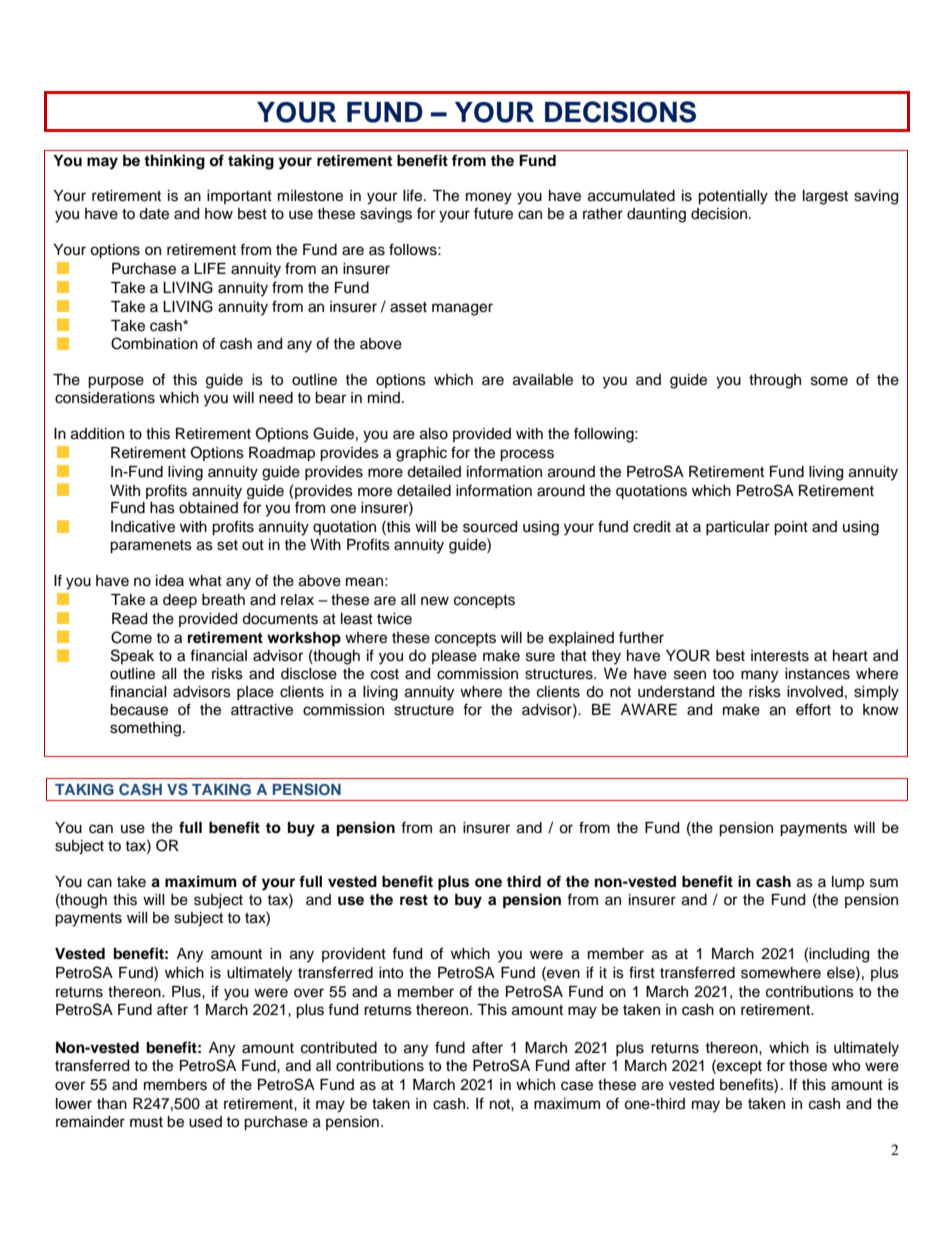  Describe the element at coordinates (139, 710) in the image. I see `because` at that location.
